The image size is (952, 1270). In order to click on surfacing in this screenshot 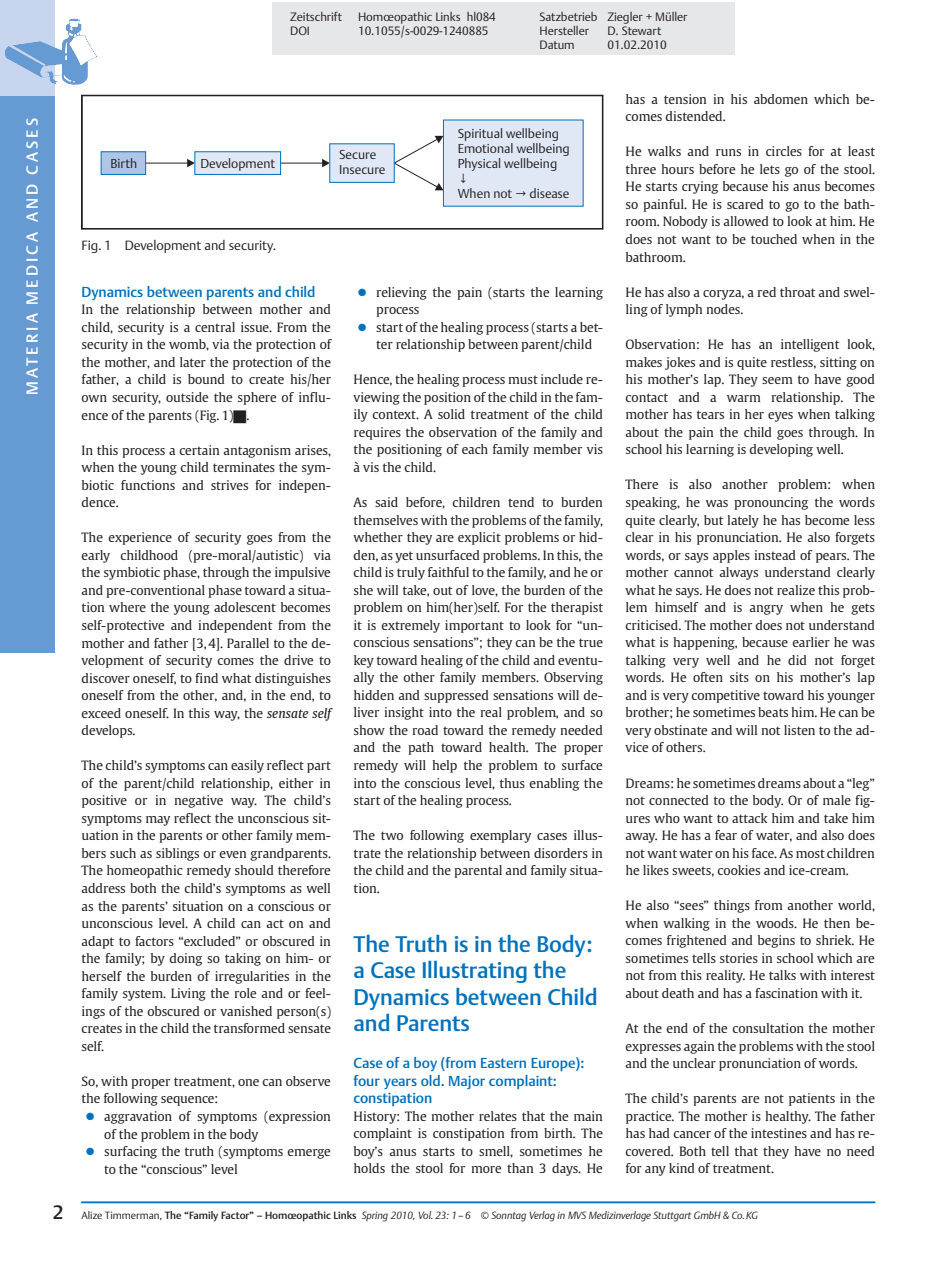, I will do `click(130, 1152)`.
